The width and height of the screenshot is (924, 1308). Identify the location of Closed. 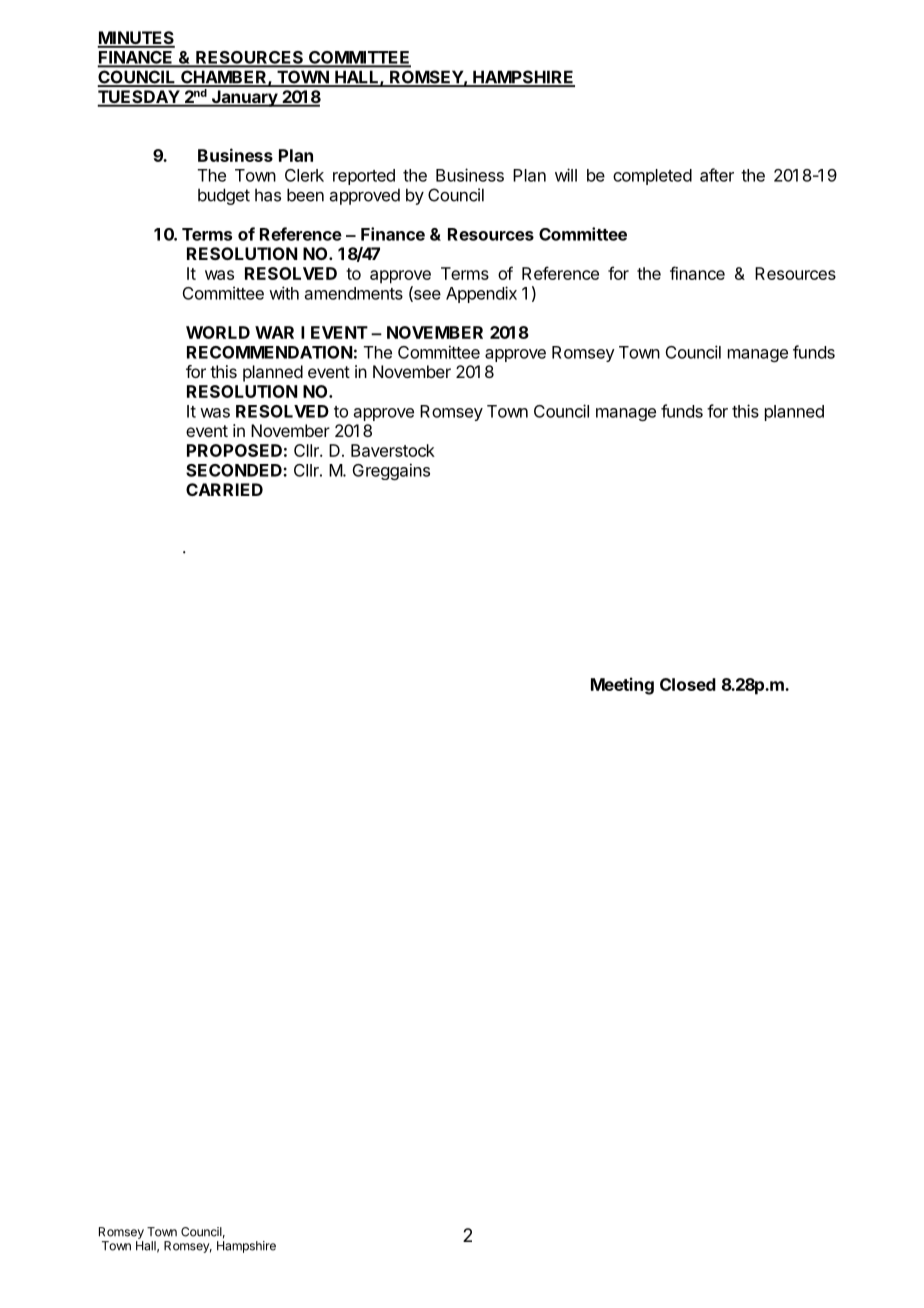
(688, 684).
